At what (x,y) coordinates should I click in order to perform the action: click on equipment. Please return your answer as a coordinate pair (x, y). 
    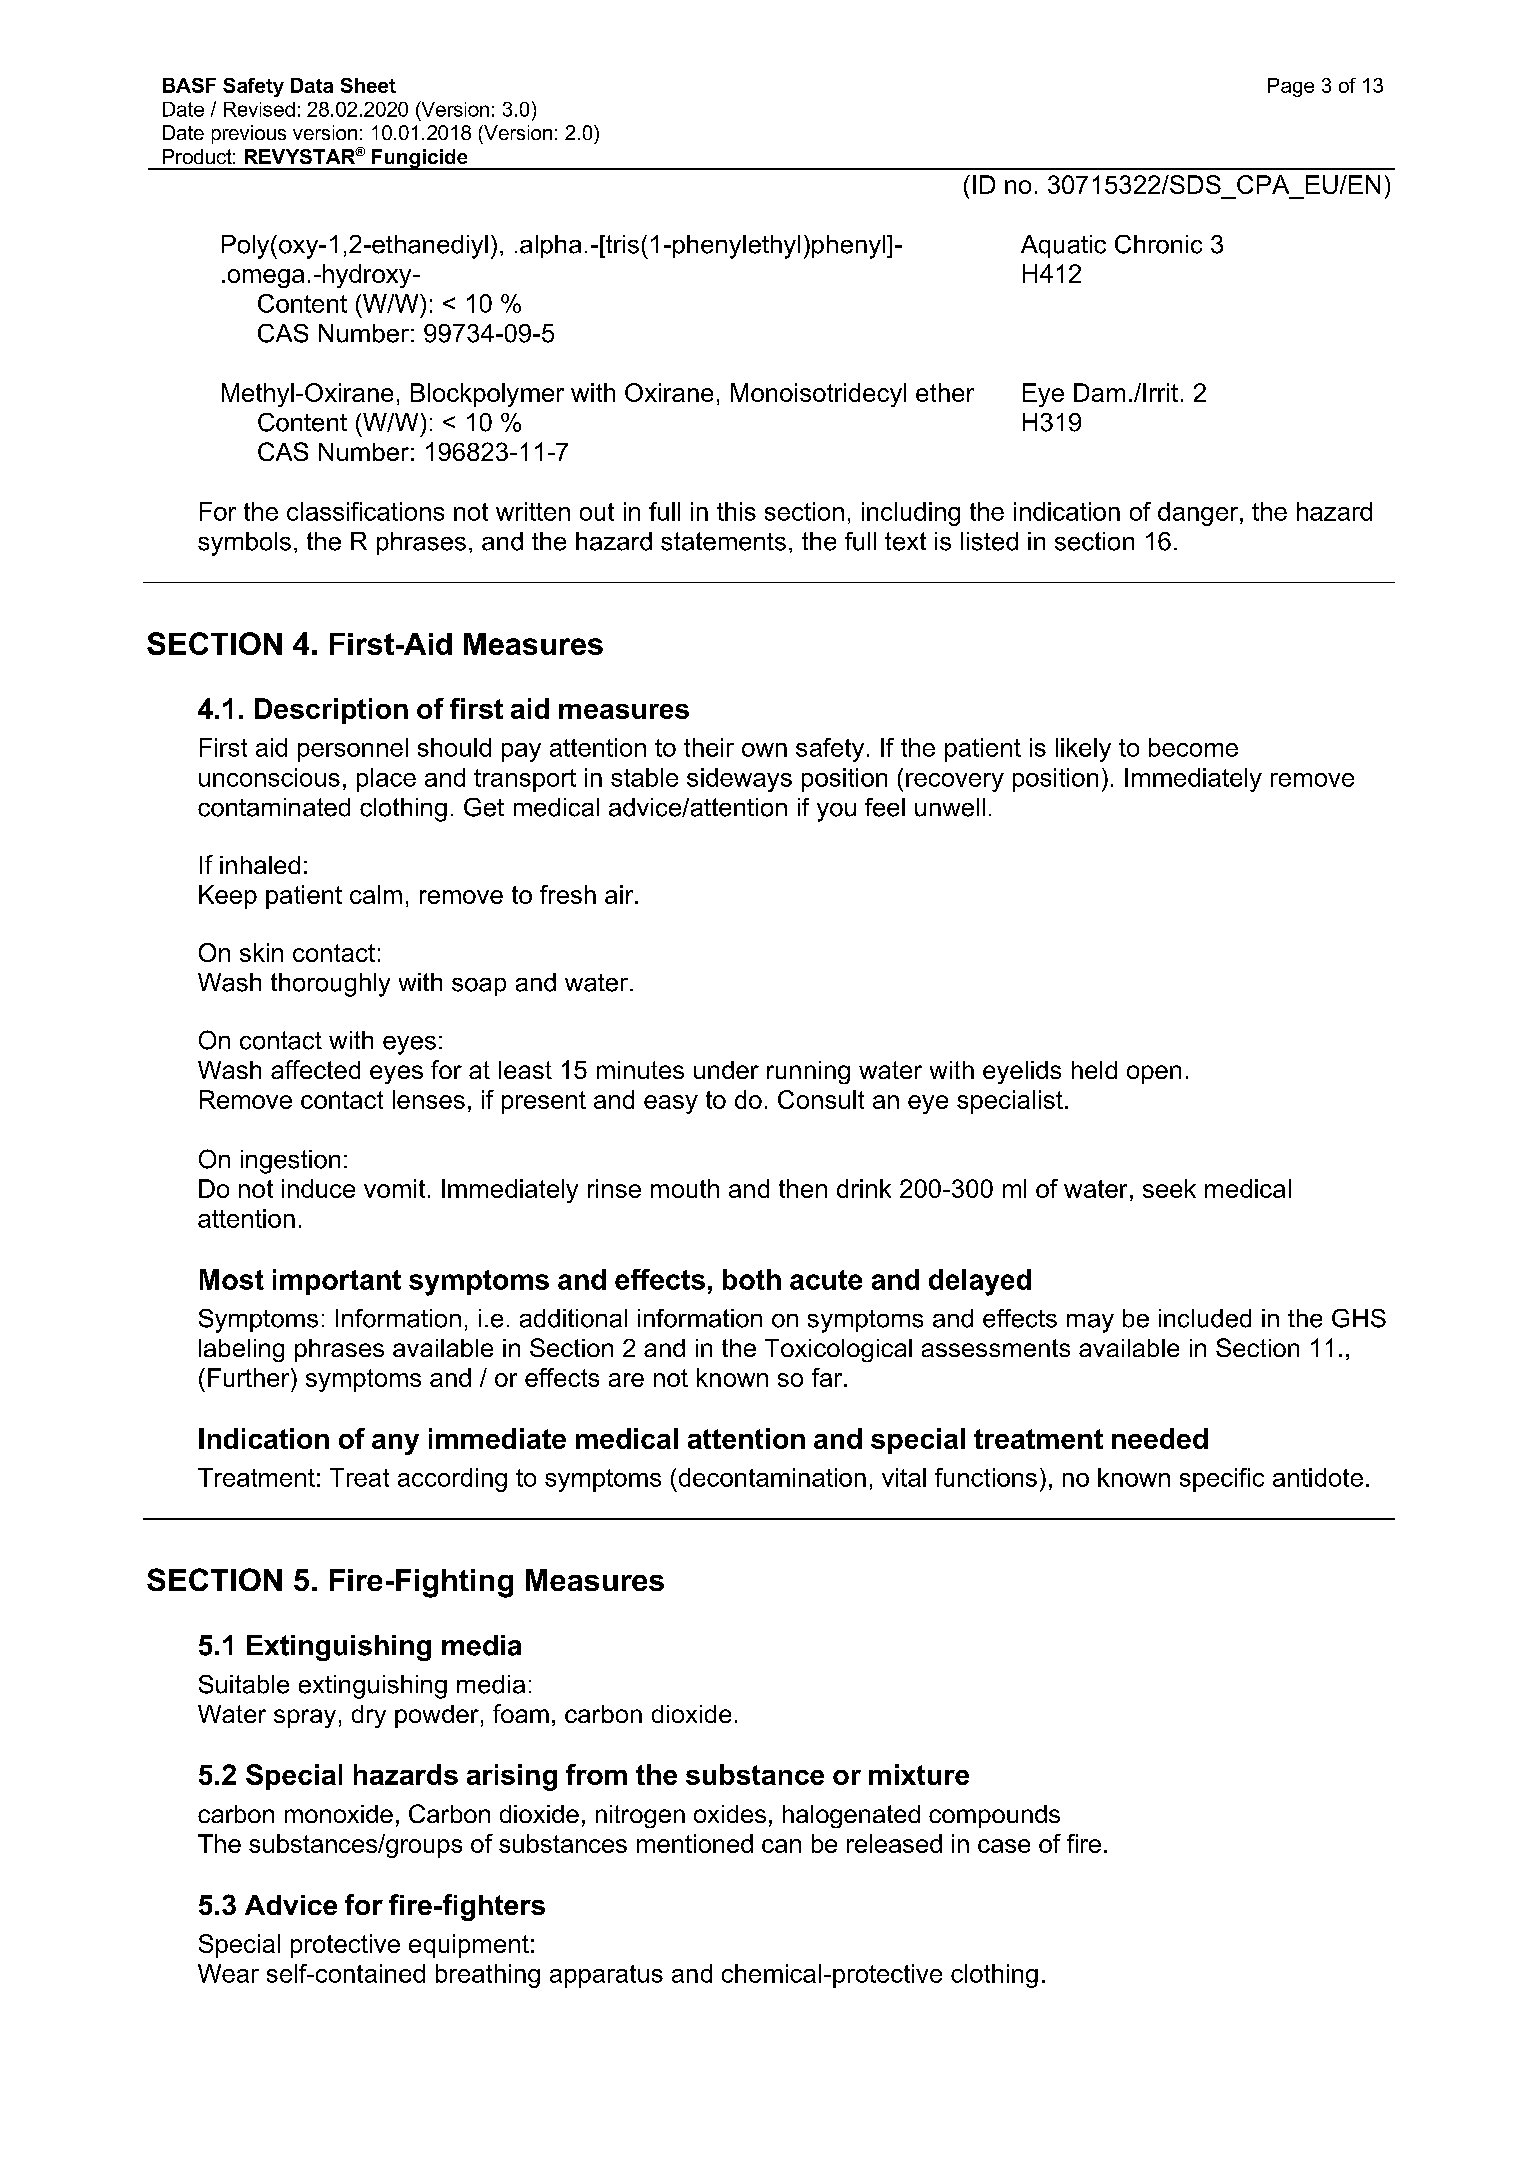
    Looking at the image, I should click on (469, 1946).
